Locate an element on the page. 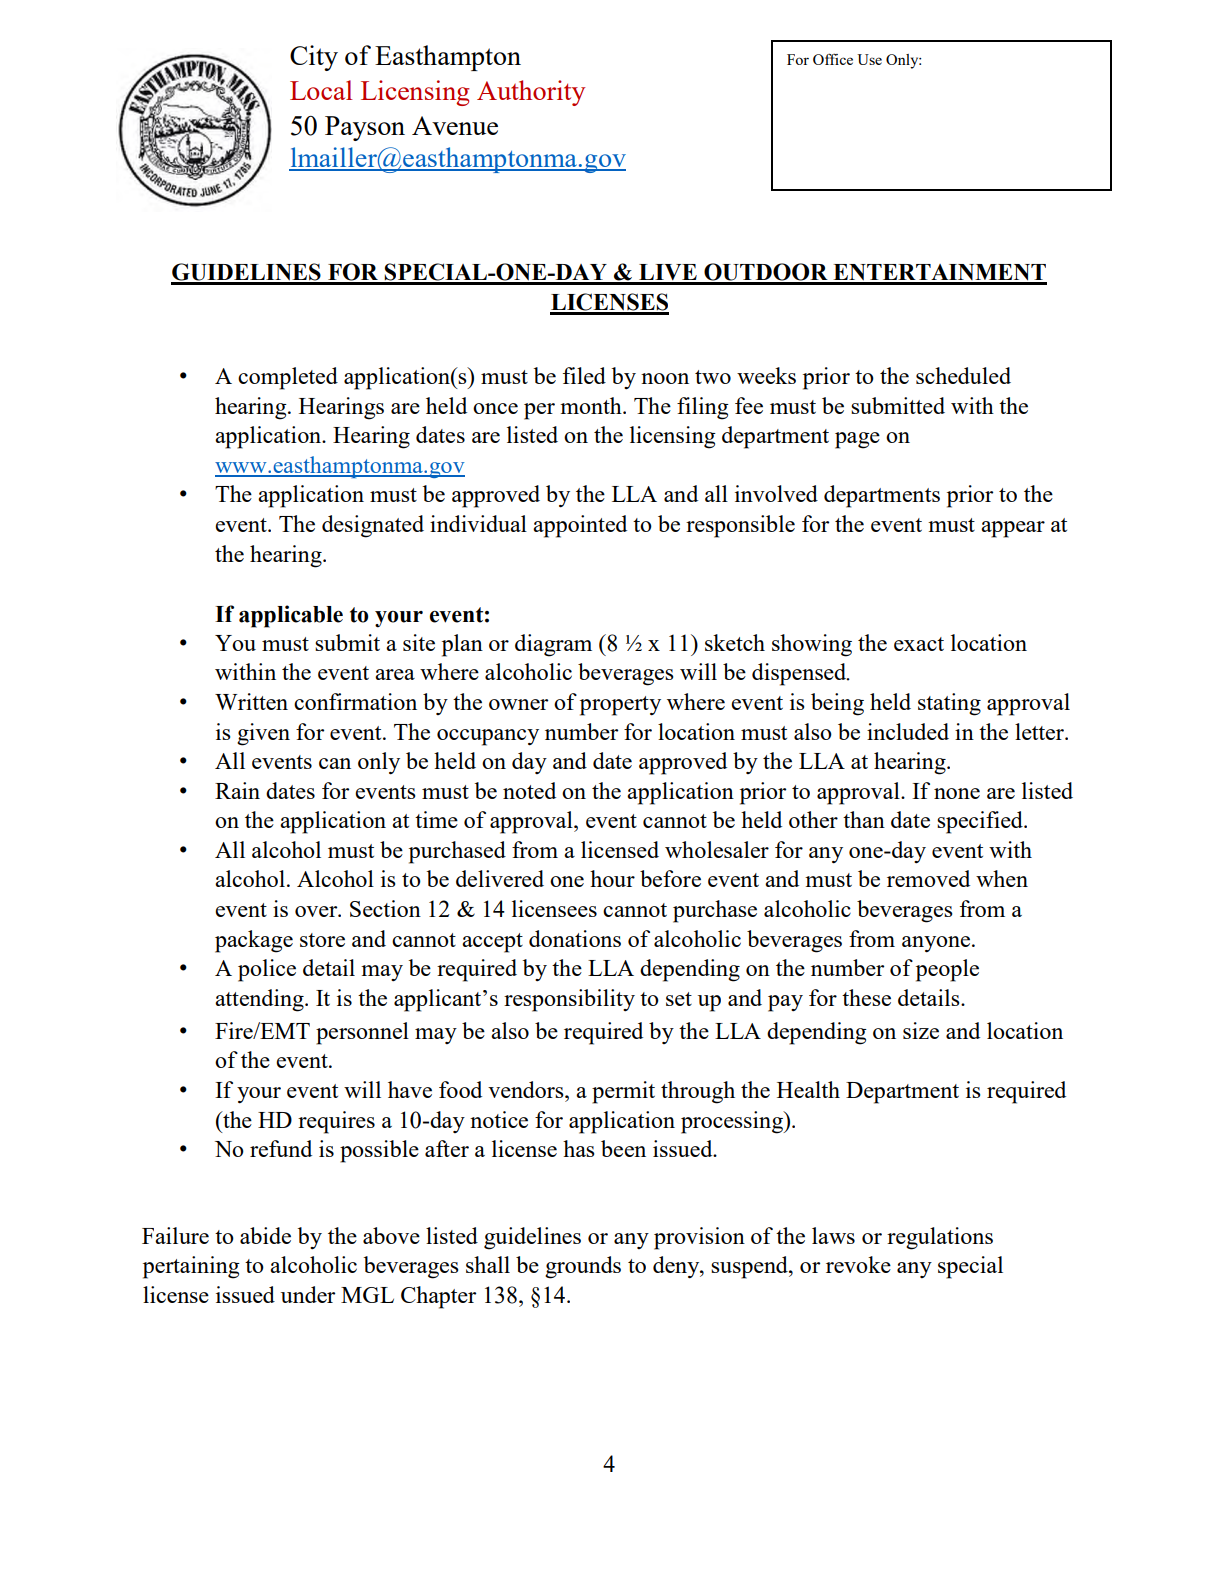  Local is located at coordinates (321, 90).
